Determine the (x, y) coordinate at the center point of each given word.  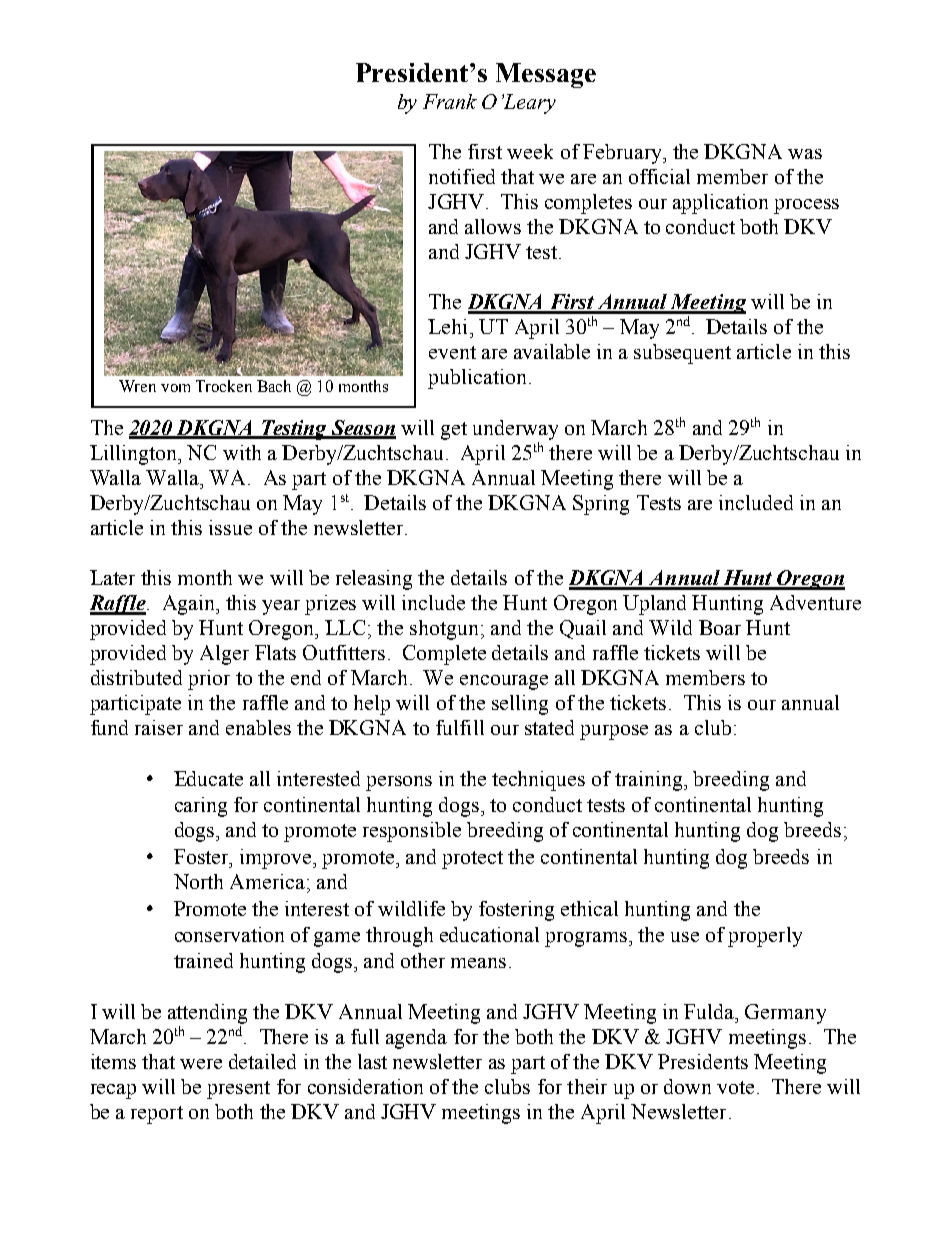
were (201, 1064)
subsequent (682, 354)
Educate (208, 778)
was (805, 154)
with (242, 452)
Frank (450, 101)
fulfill (460, 727)
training (650, 781)
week (530, 151)
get (454, 431)
